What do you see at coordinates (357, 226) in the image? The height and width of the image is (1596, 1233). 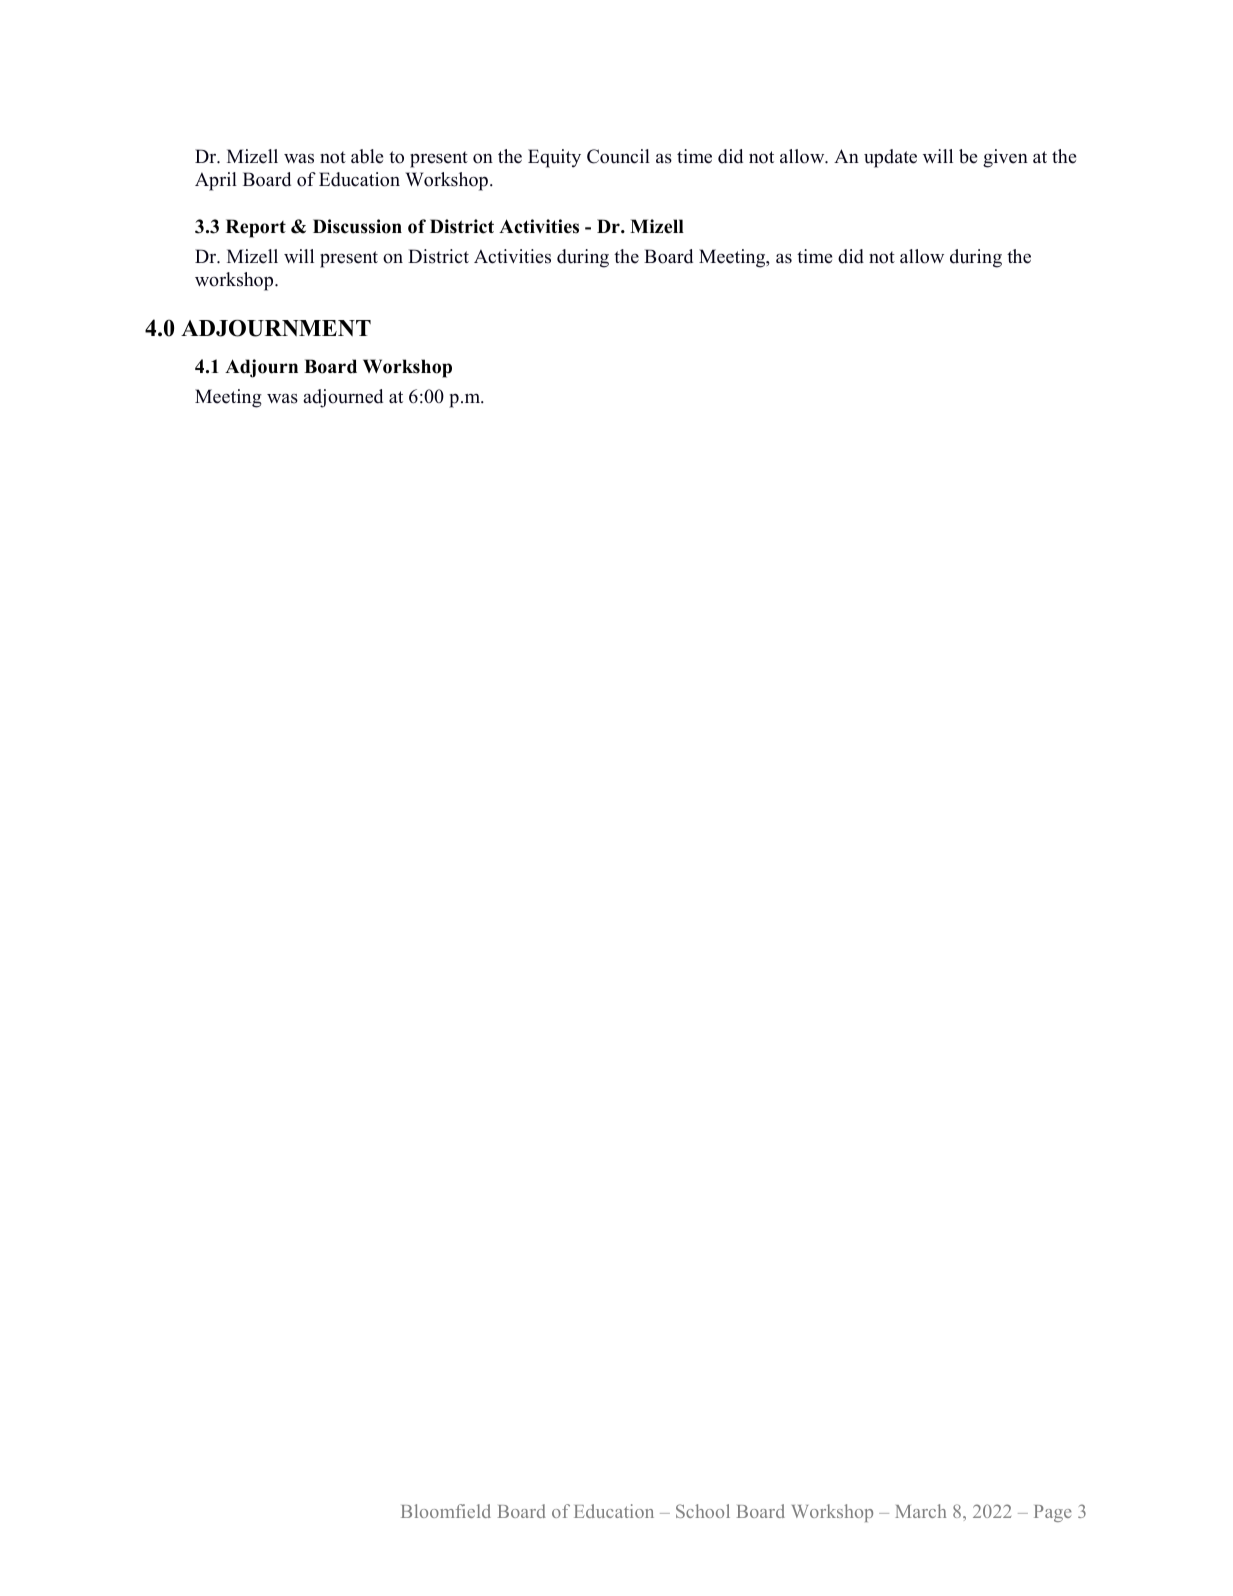 I see `Discussion` at bounding box center [357, 226].
